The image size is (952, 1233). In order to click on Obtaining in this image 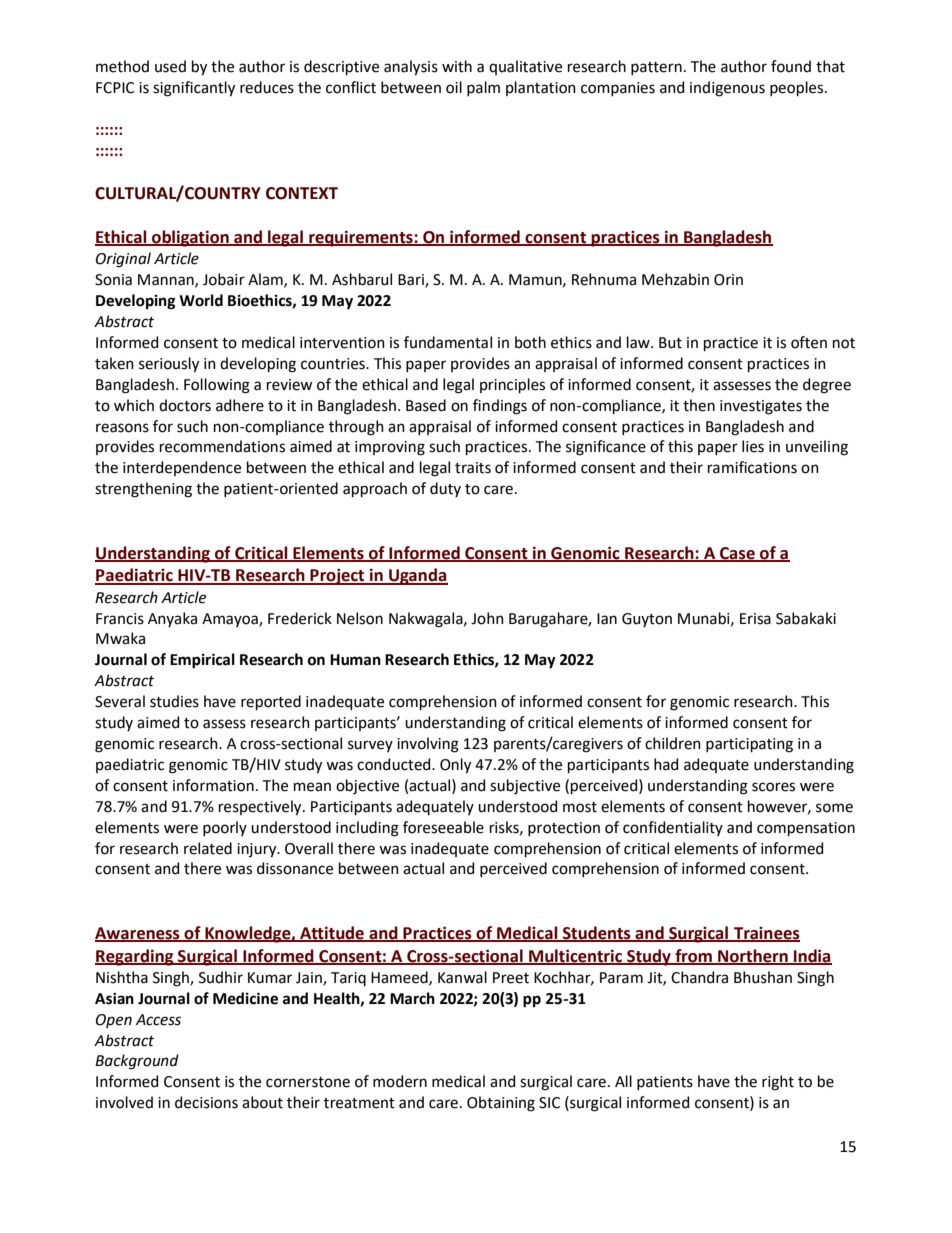, I will do `click(501, 1104)`.
